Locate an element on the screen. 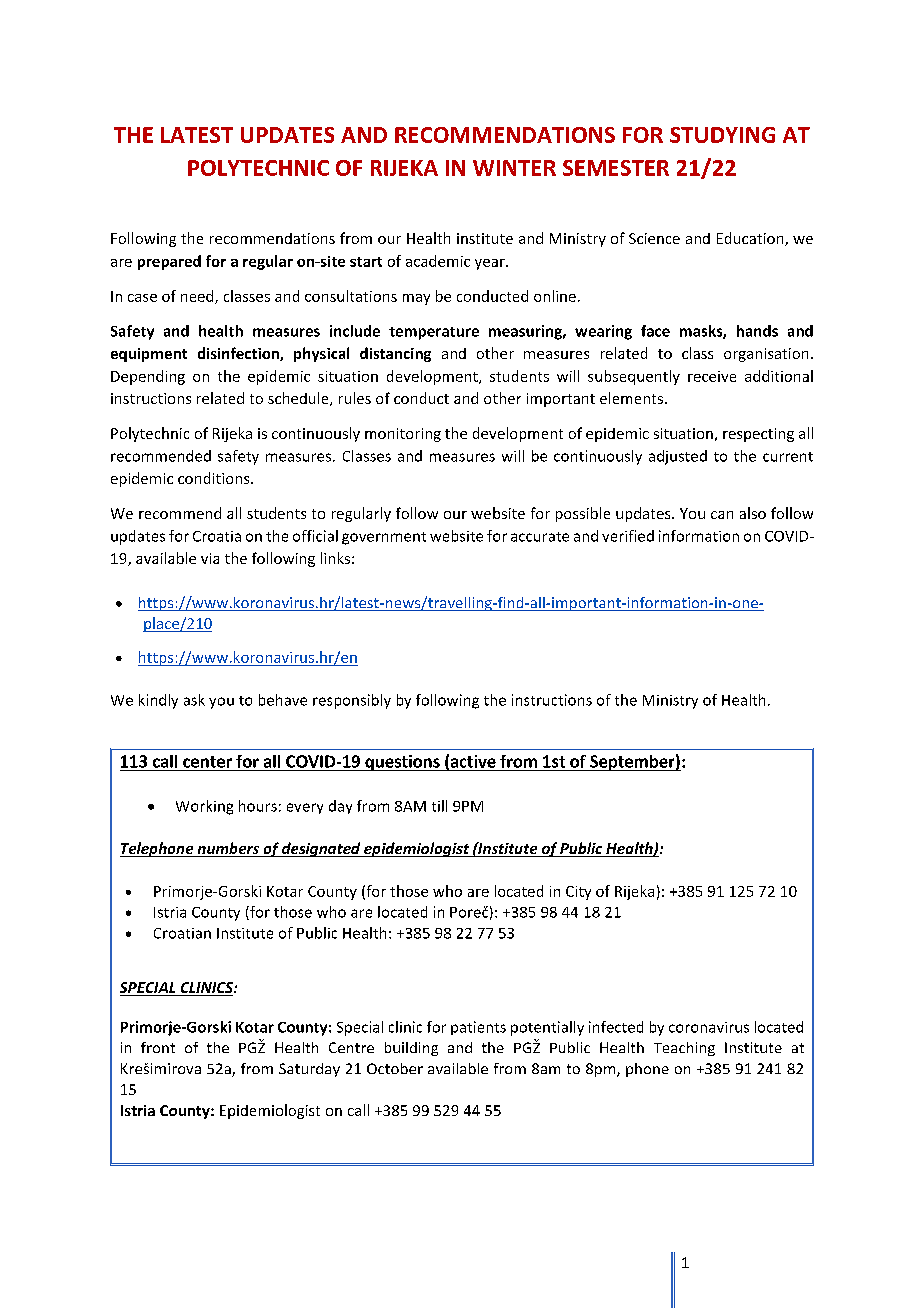  accurate is located at coordinates (540, 537).
